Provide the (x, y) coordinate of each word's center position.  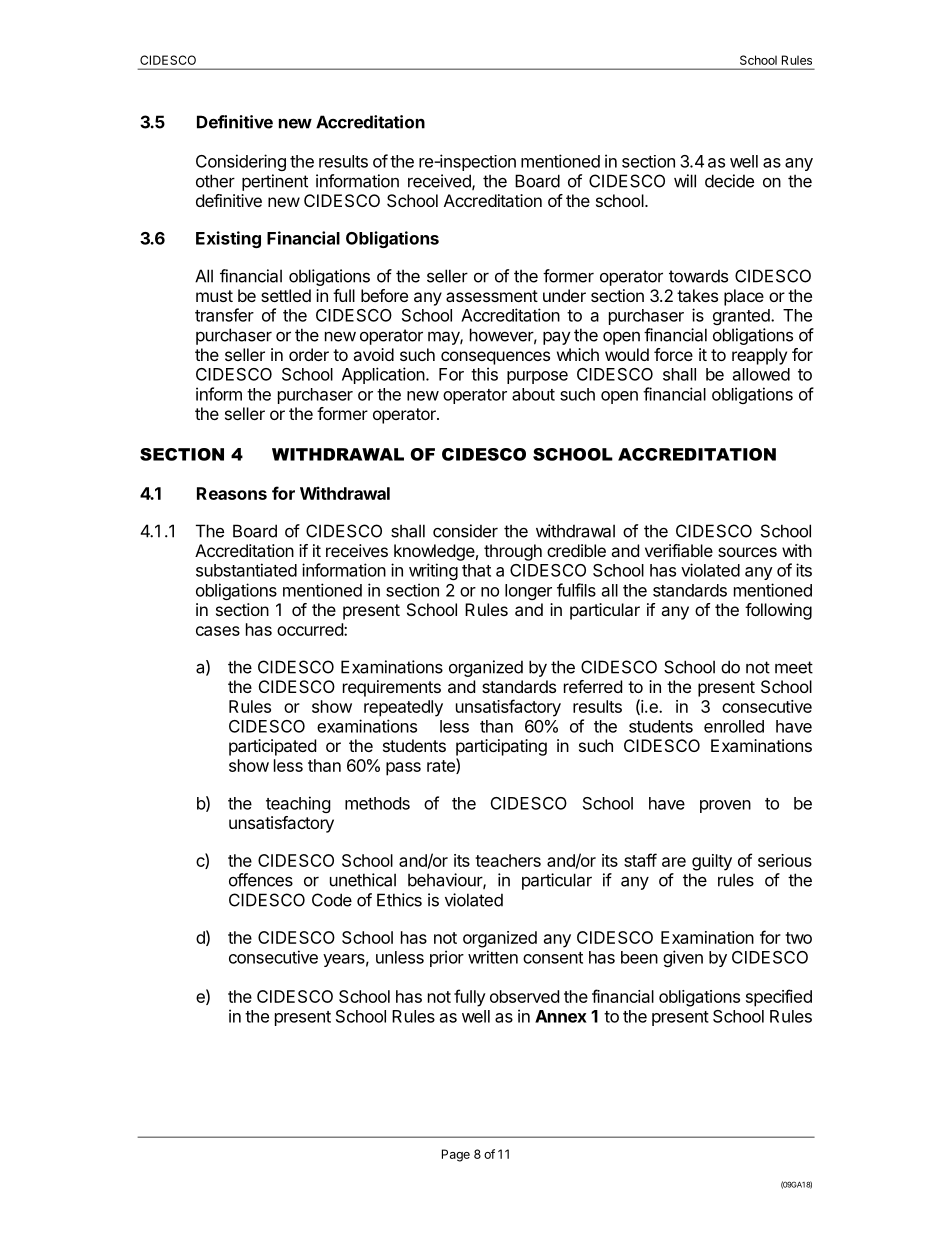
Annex (561, 1016)
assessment (492, 296)
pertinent (275, 182)
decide (729, 181)
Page (456, 1155)
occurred (311, 629)
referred (593, 686)
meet (794, 667)
